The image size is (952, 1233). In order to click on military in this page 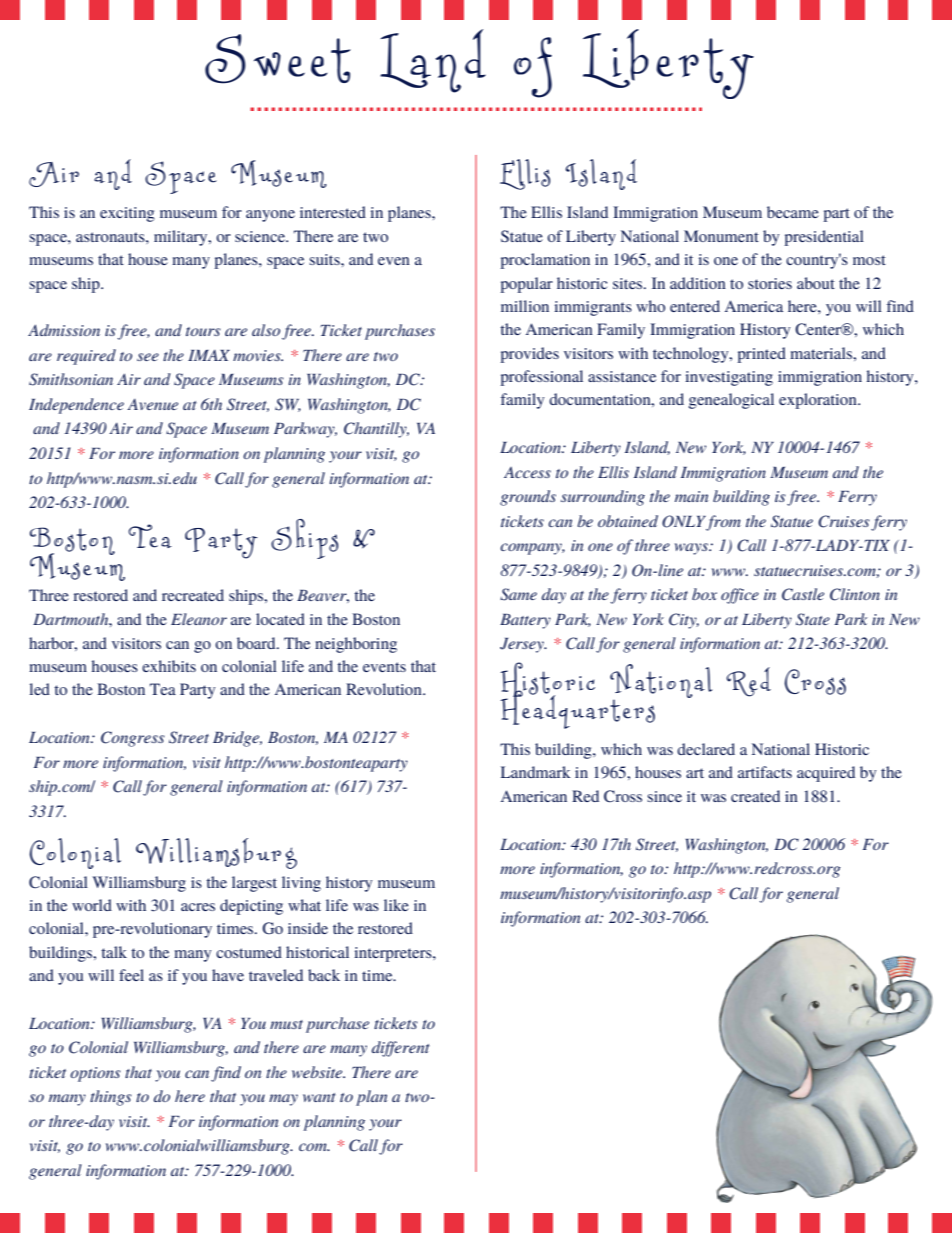, I will do `click(182, 238)`.
